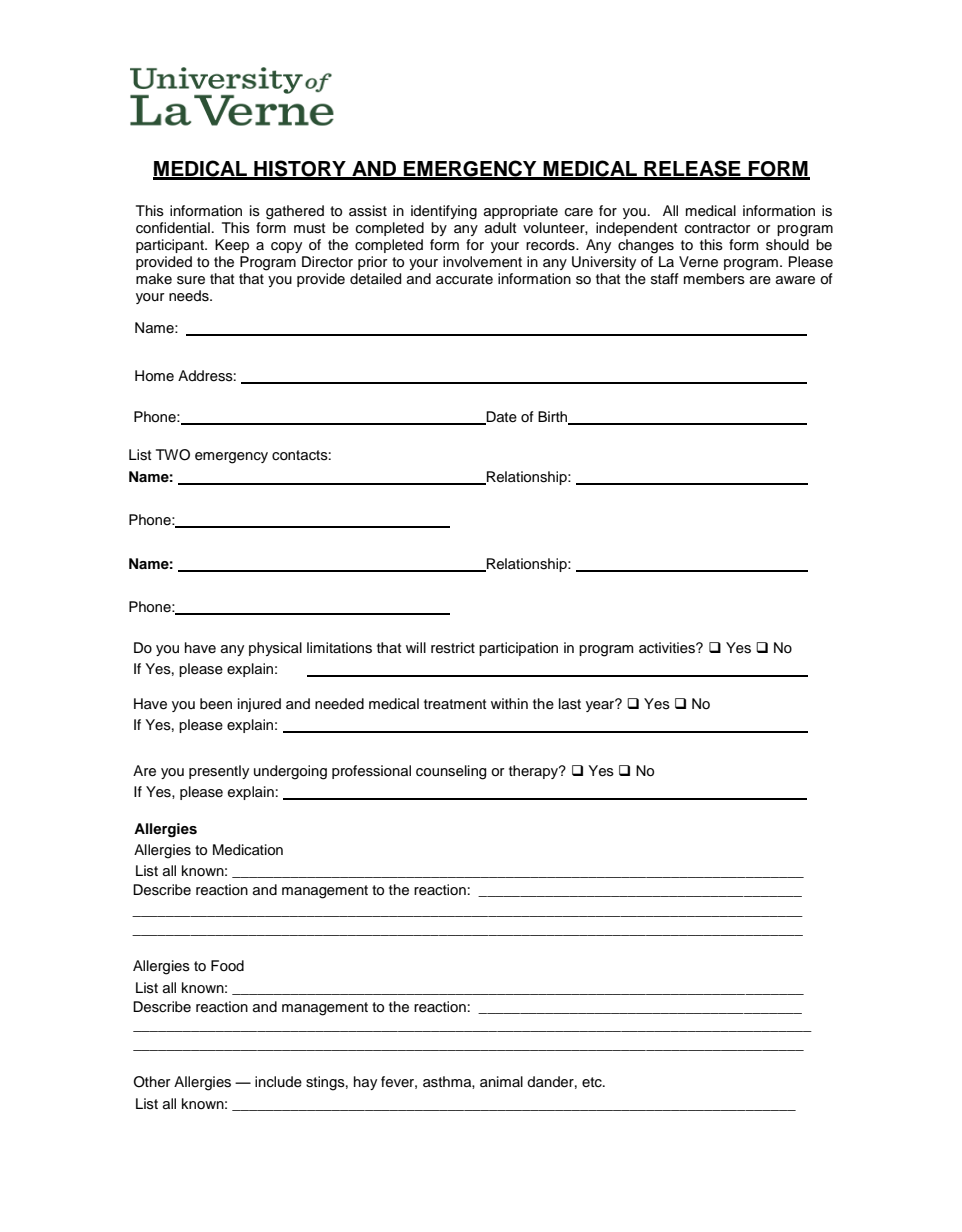 Image resolution: width=962 pixels, height=1232 pixels. What do you see at coordinates (601, 705) in the document?
I see `year` at bounding box center [601, 705].
